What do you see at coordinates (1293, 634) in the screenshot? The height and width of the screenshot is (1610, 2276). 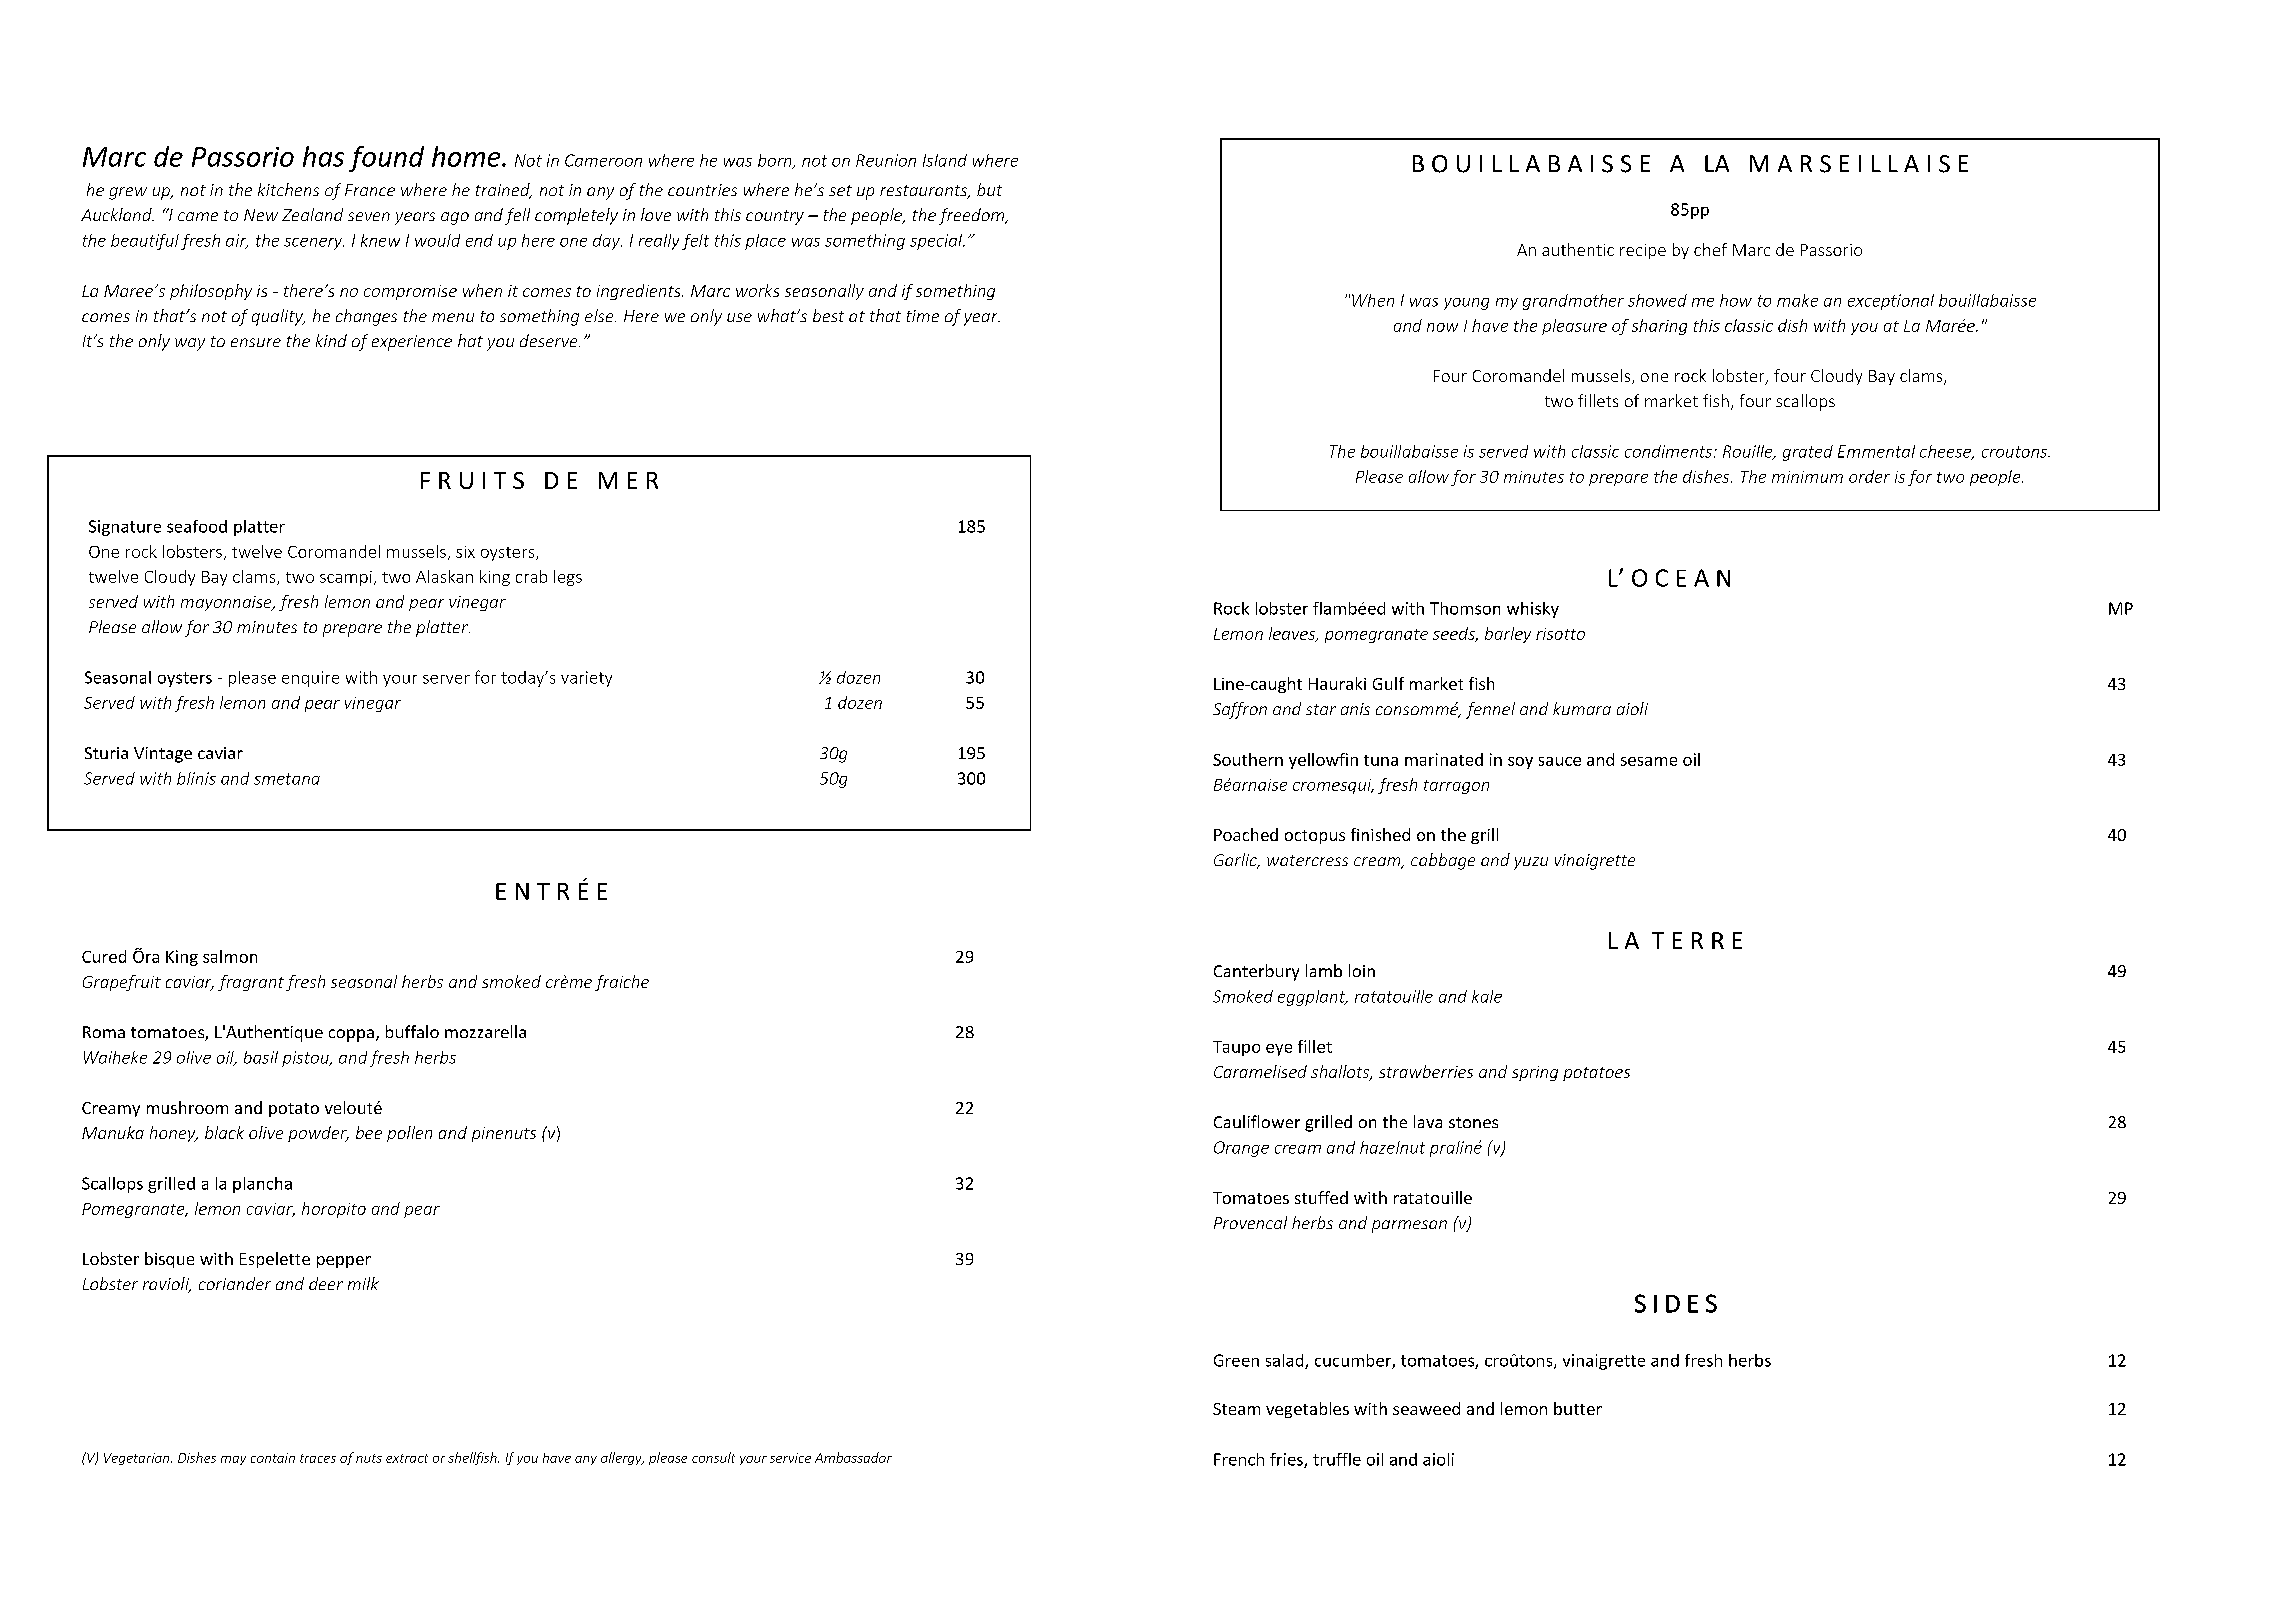 I see `leaves` at bounding box center [1293, 634].
